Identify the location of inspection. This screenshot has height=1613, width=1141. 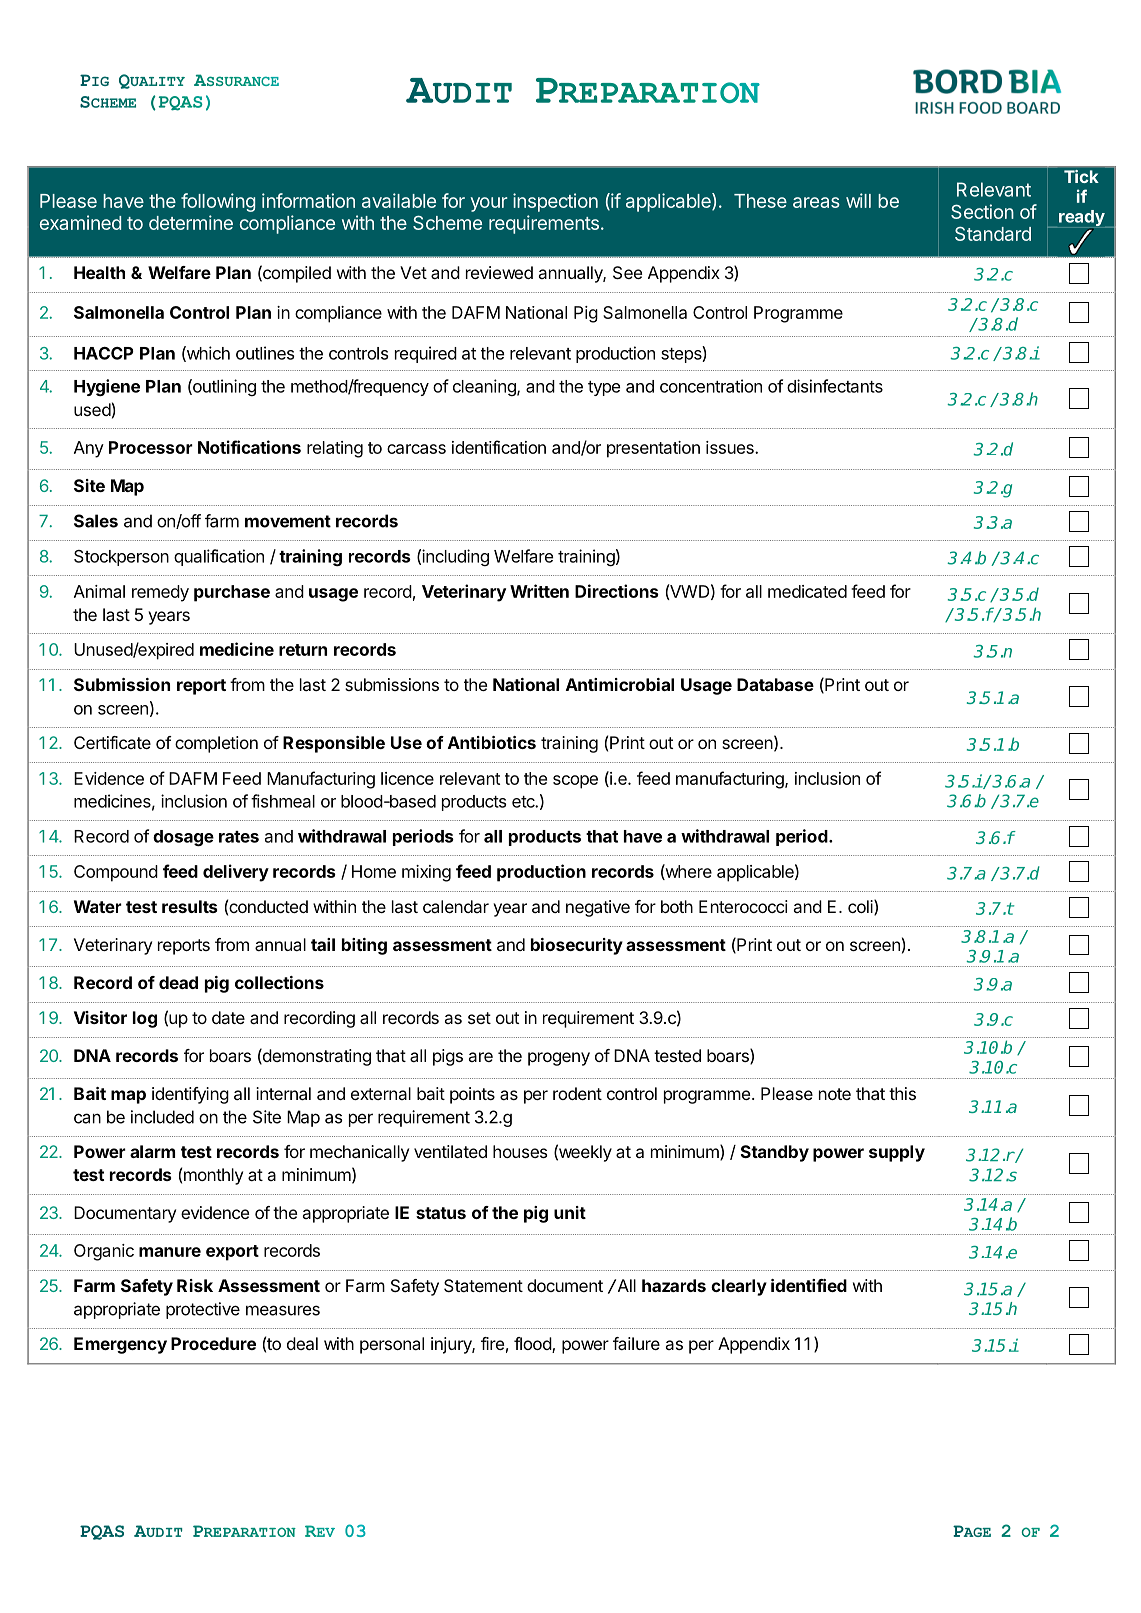
(555, 202).
